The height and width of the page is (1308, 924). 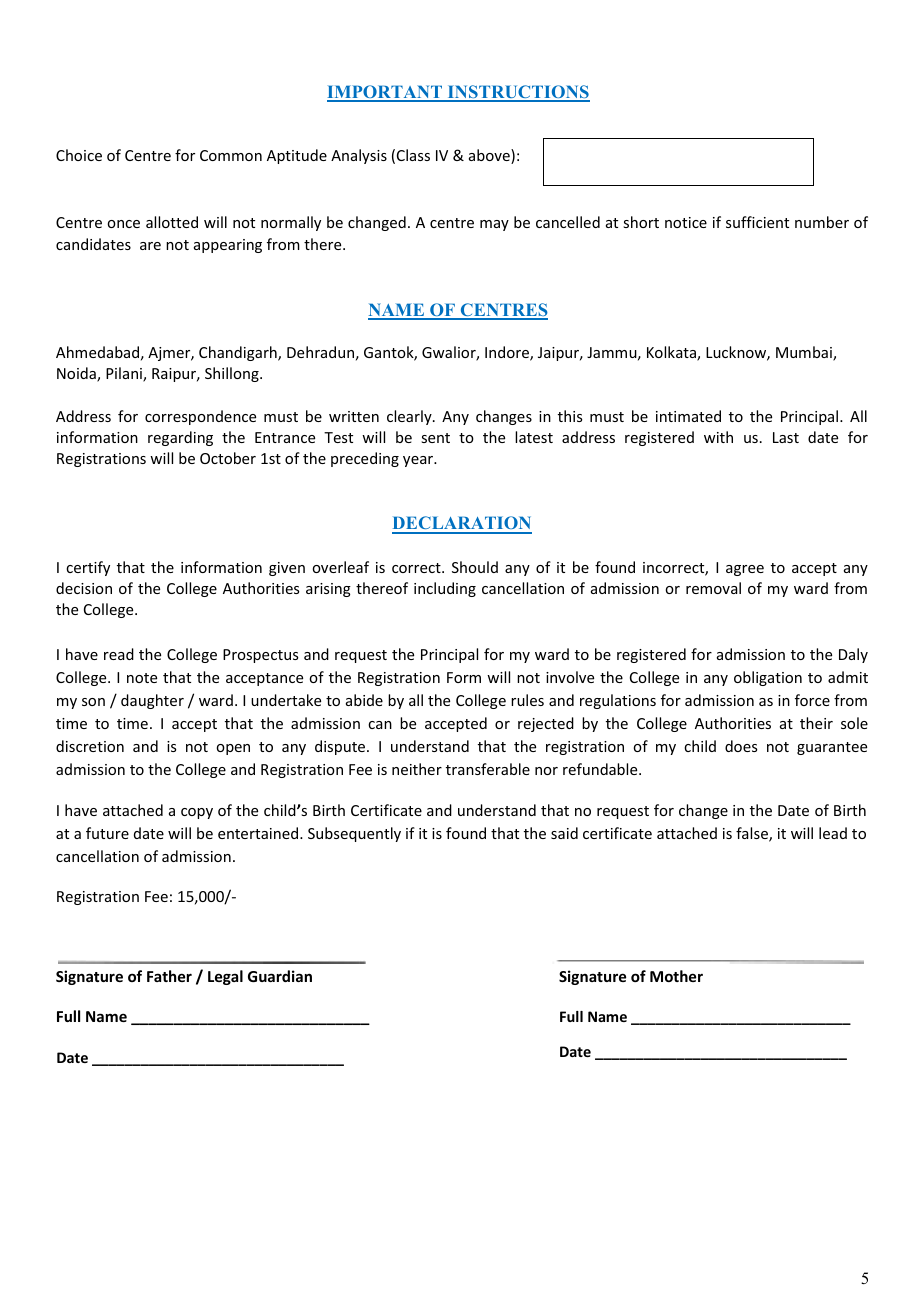 What do you see at coordinates (475, 567) in the page?
I see `Should` at bounding box center [475, 567].
